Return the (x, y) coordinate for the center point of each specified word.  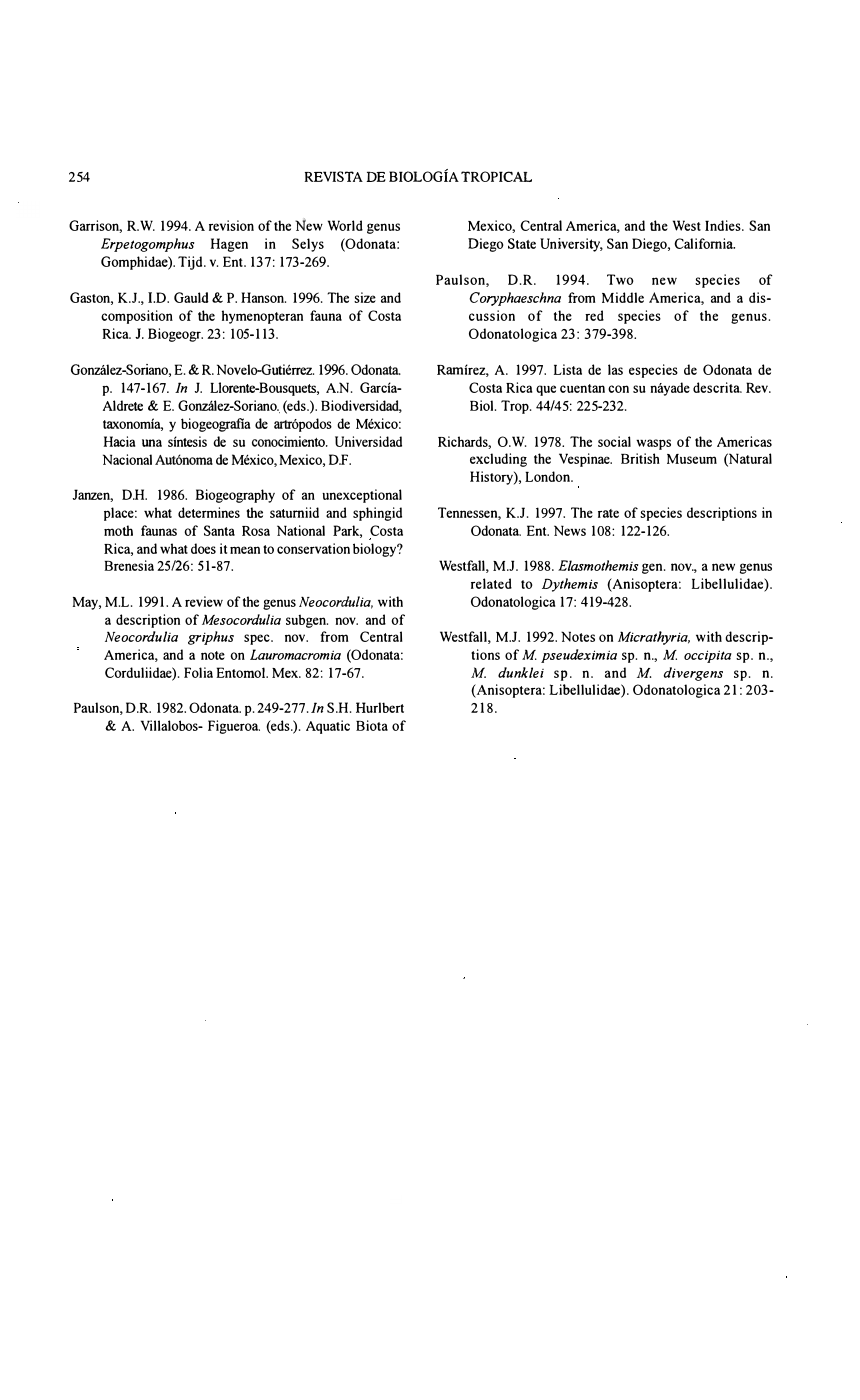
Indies (724, 225)
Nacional (127, 459)
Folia (198, 672)
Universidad (368, 441)
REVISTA (334, 176)
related (491, 583)
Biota (372, 725)
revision (231, 225)
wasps (653, 444)
